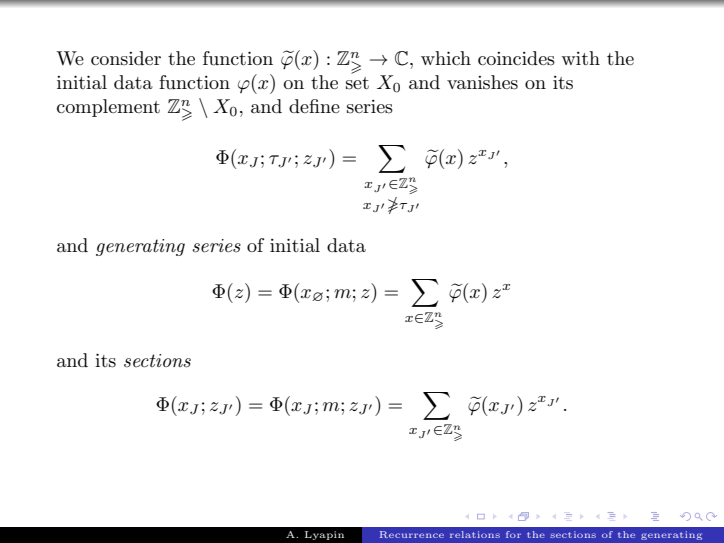 The width and height of the screenshot is (724, 543). I want to click on relations, so click(475, 534).
